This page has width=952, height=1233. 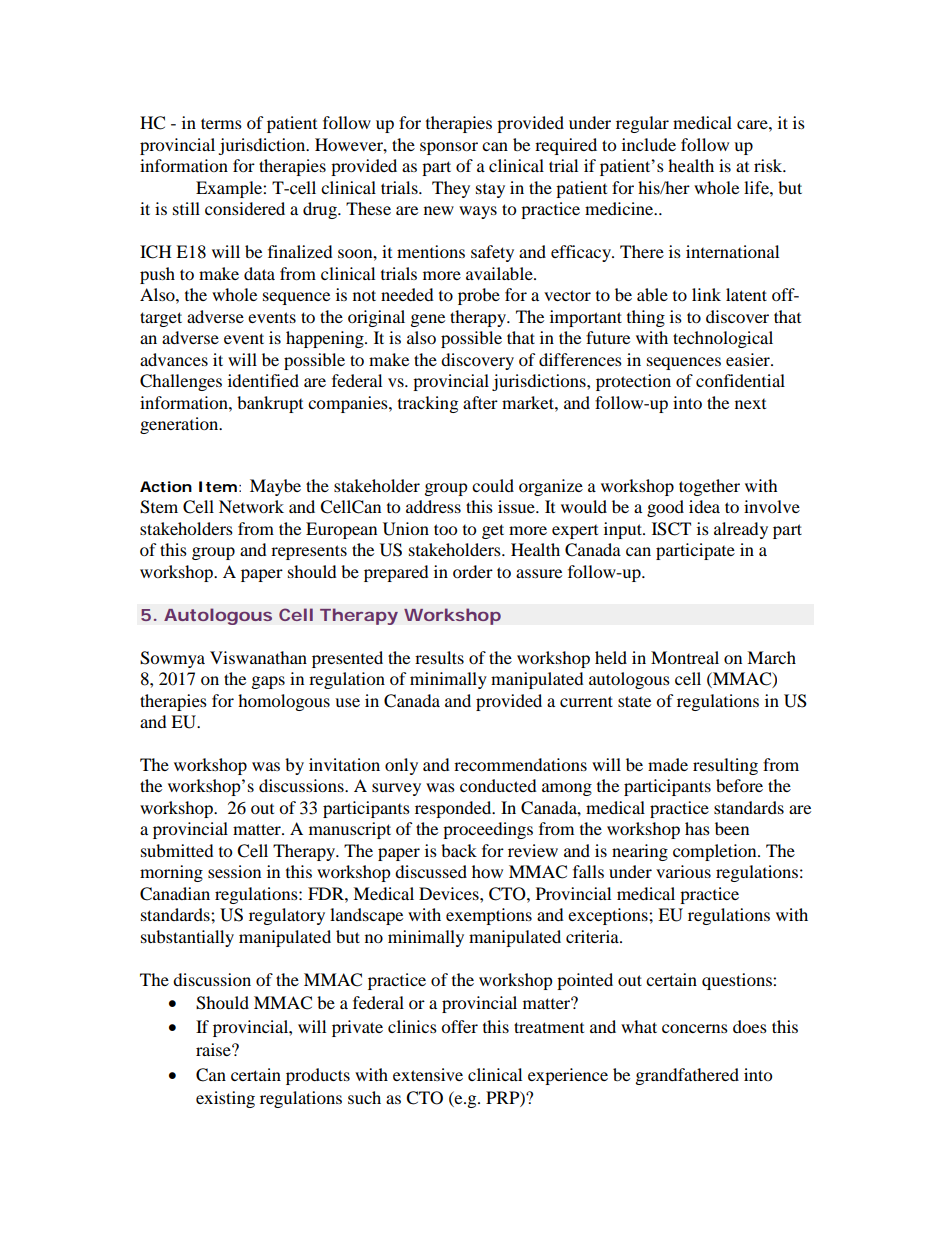 What do you see at coordinates (649, 144) in the page?
I see `include` at bounding box center [649, 144].
